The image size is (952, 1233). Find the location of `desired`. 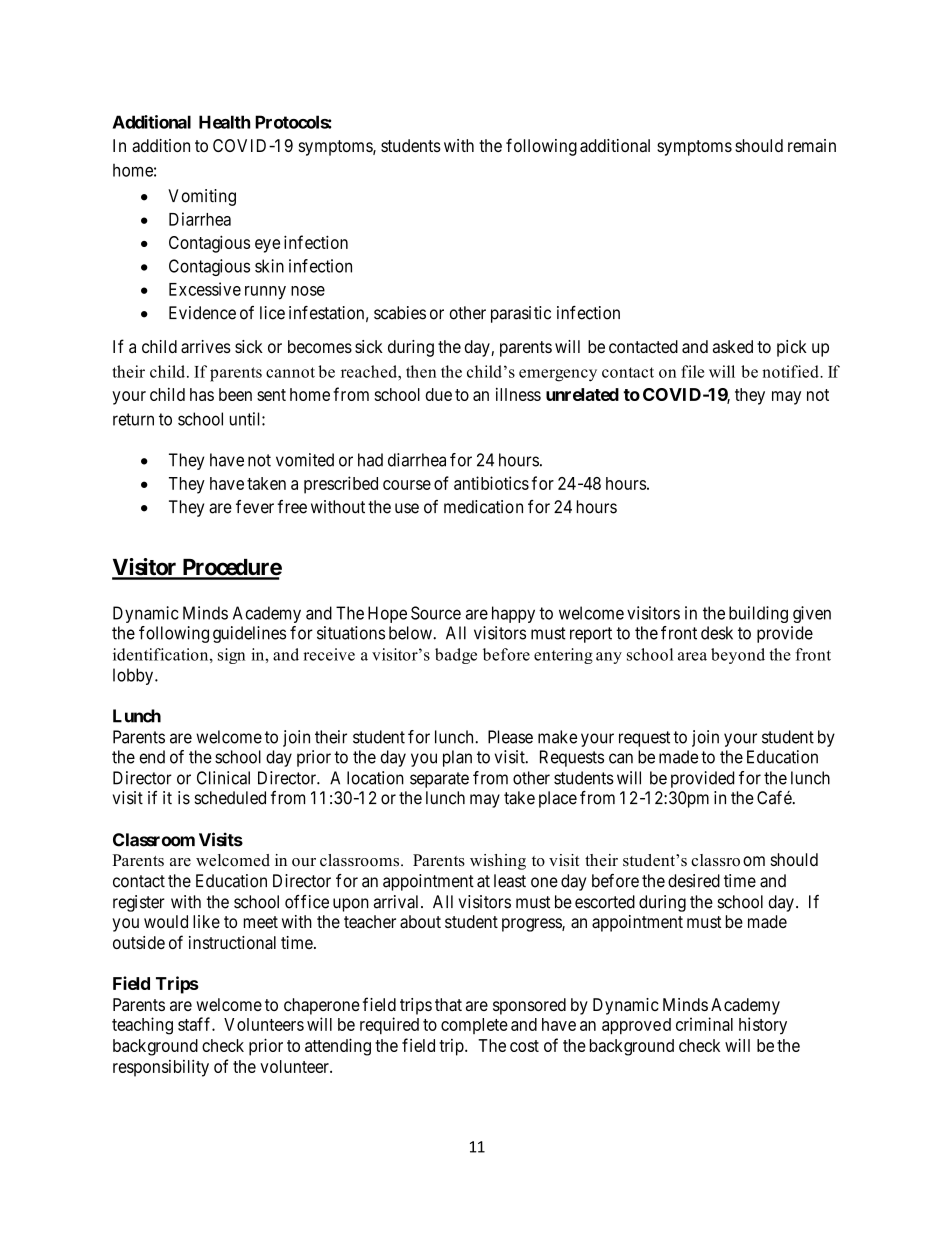

desired is located at coordinates (694, 881).
